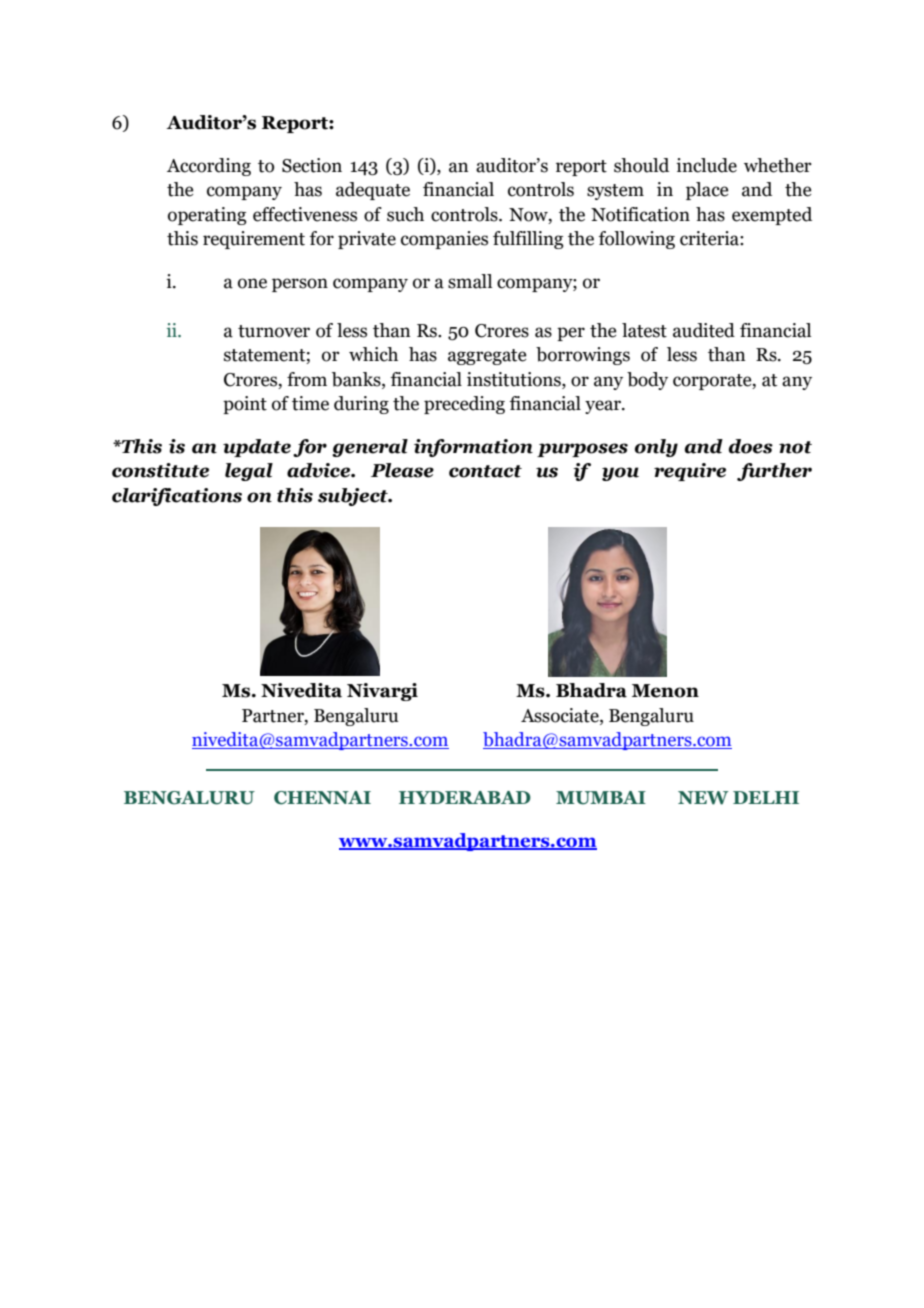 Image resolution: width=924 pixels, height=1308 pixels. I want to click on legal, so click(249, 472).
